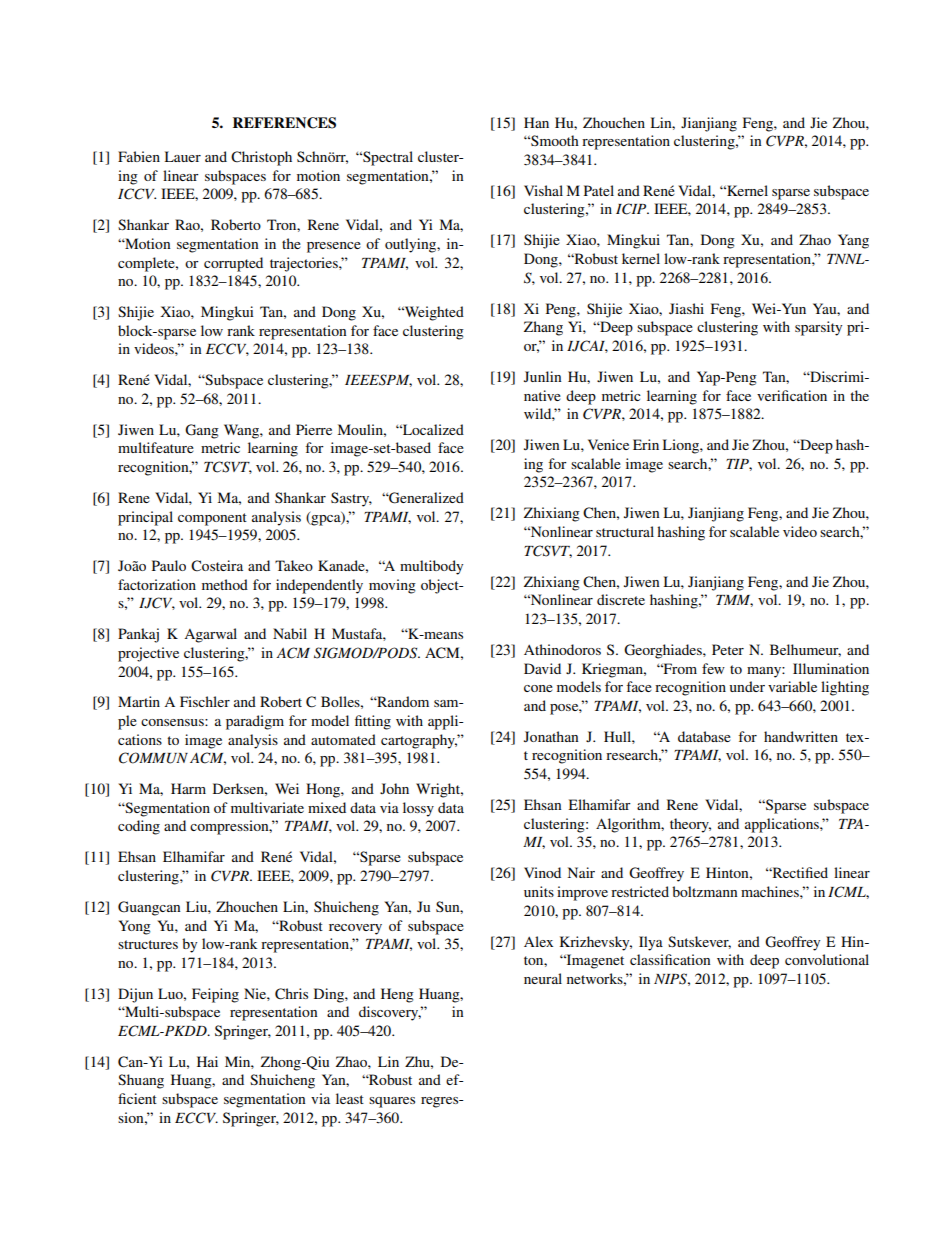 The height and width of the screenshot is (1233, 952). What do you see at coordinates (392, 1102) in the screenshot?
I see `squares` at bounding box center [392, 1102].
